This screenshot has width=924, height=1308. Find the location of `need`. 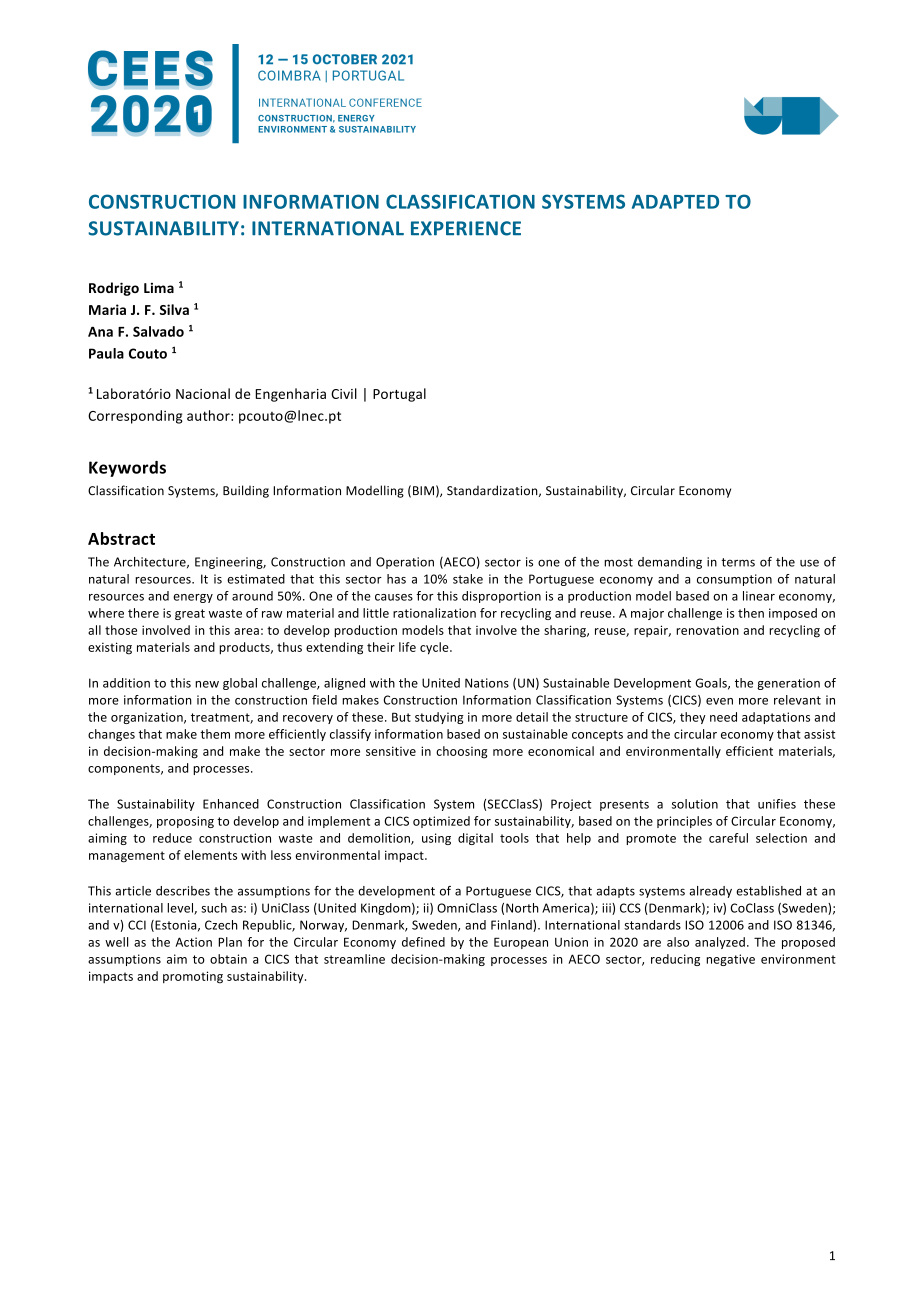

need is located at coordinates (723, 717).
